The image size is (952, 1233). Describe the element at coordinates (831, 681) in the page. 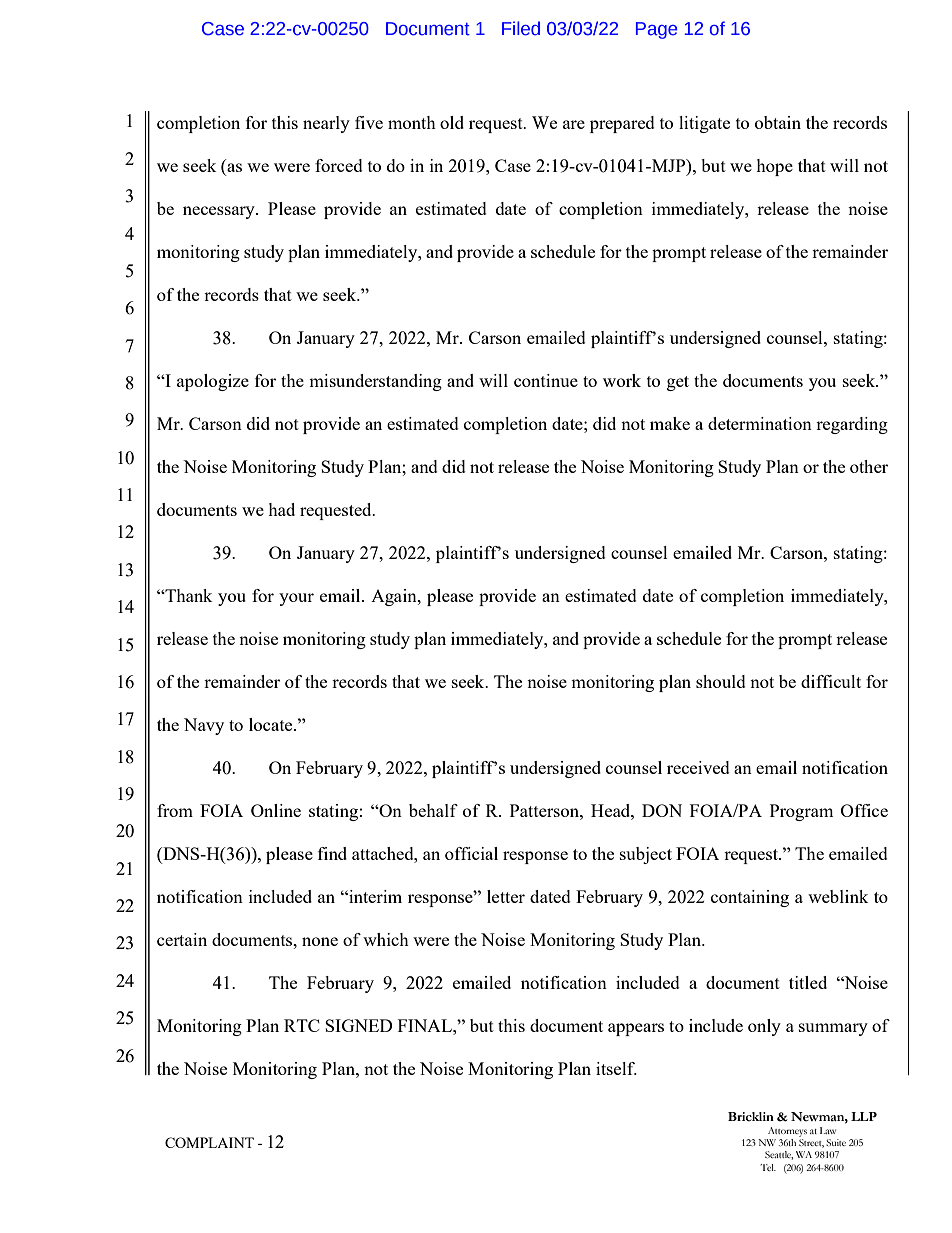

I see `difficult` at that location.
